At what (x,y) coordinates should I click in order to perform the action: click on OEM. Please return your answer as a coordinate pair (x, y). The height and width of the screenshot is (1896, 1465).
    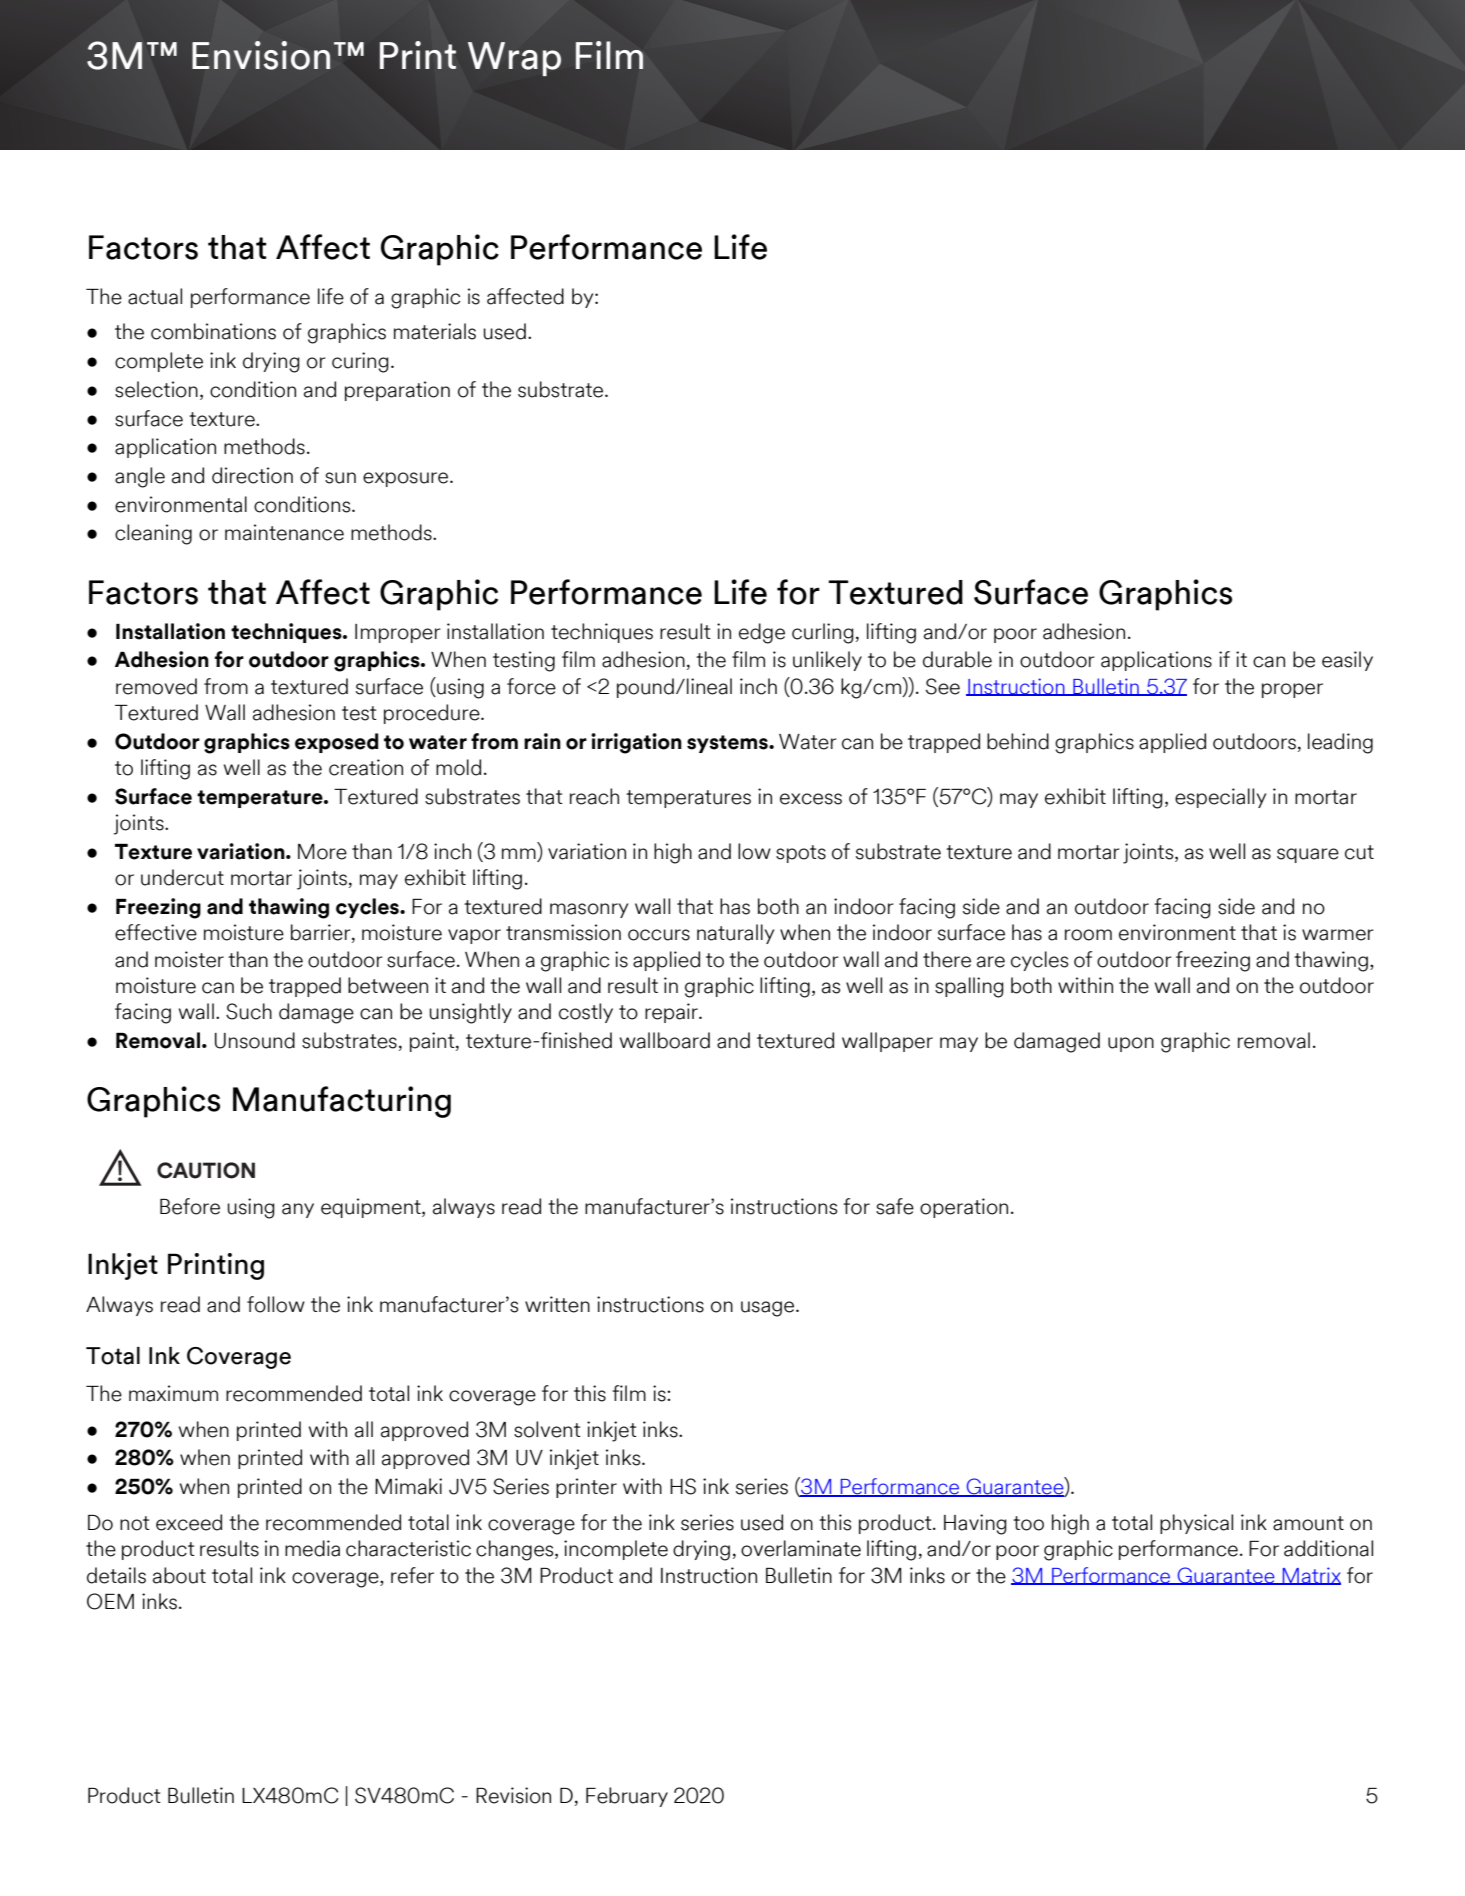
    Looking at the image, I should click on (110, 1601).
